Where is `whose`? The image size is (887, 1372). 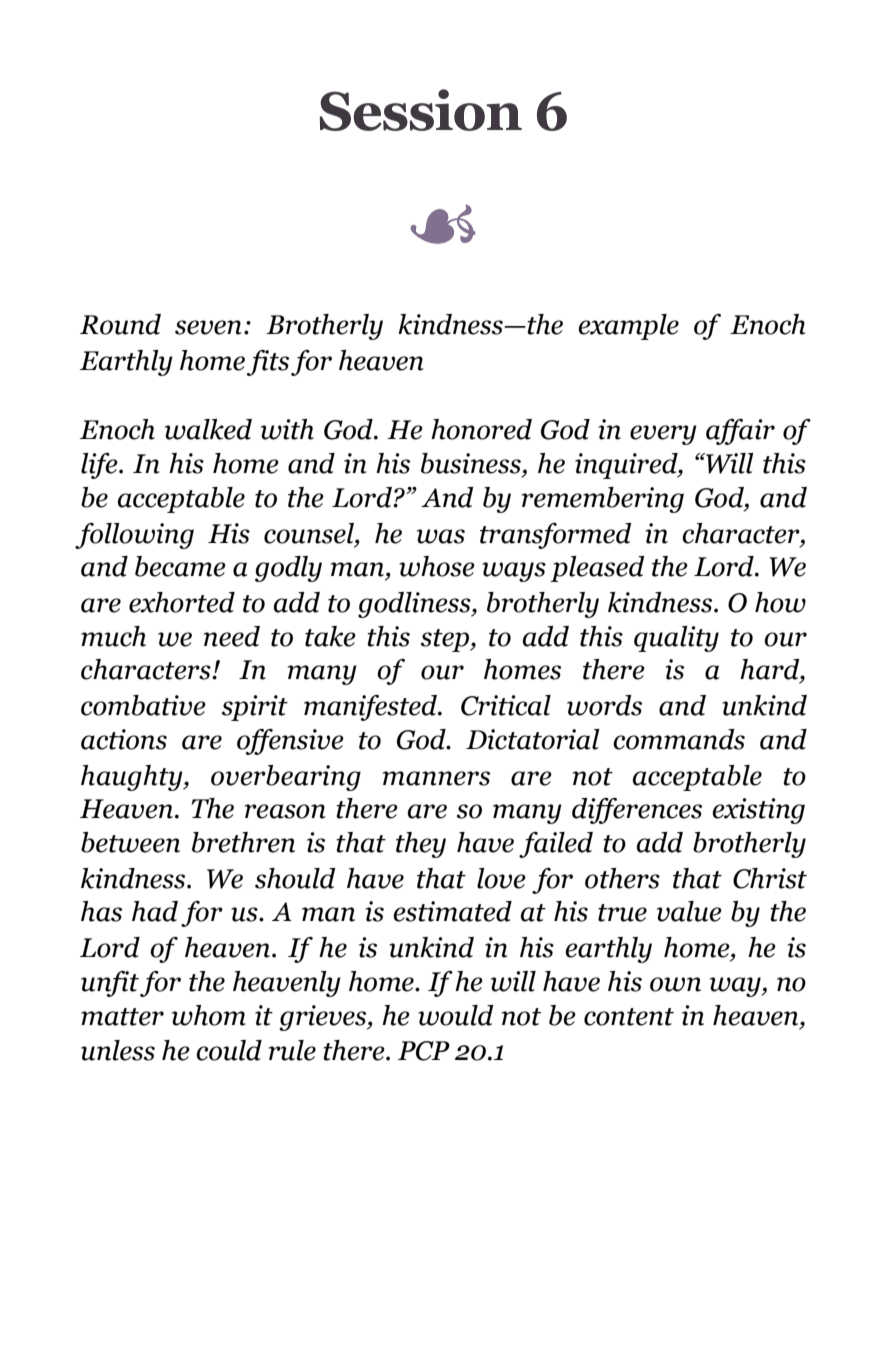
whose is located at coordinates (437, 566).
